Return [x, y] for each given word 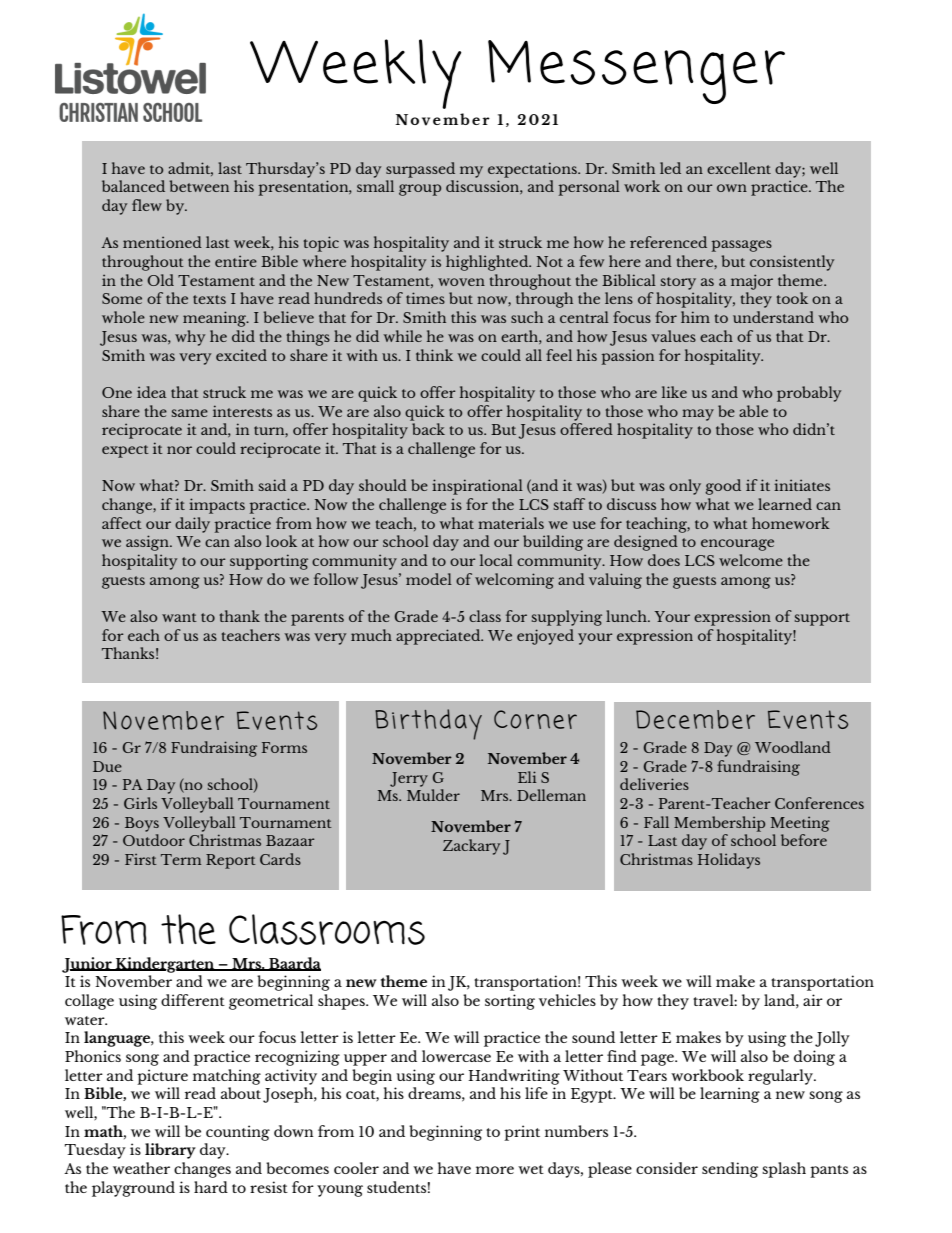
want [179, 617]
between [199, 186]
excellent [739, 168]
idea [151, 392]
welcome [751, 560]
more [495, 1170]
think [434, 355]
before [804, 840]
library [170, 1151]
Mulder [433, 795]
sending [730, 1170]
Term [181, 859]
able [753, 411]
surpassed [420, 170]
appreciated [439, 637]
